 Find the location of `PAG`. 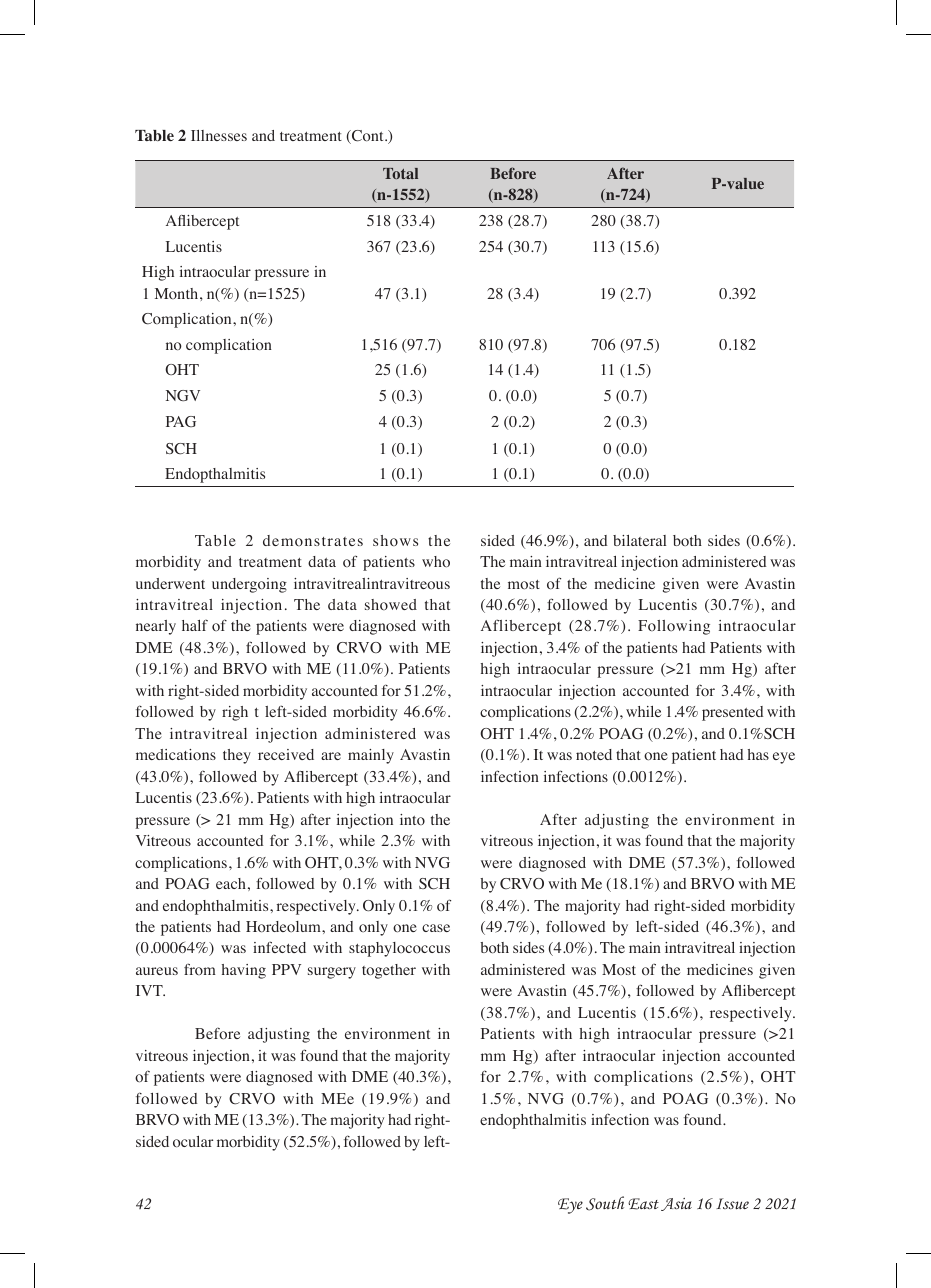

PAG is located at coordinates (181, 421).
